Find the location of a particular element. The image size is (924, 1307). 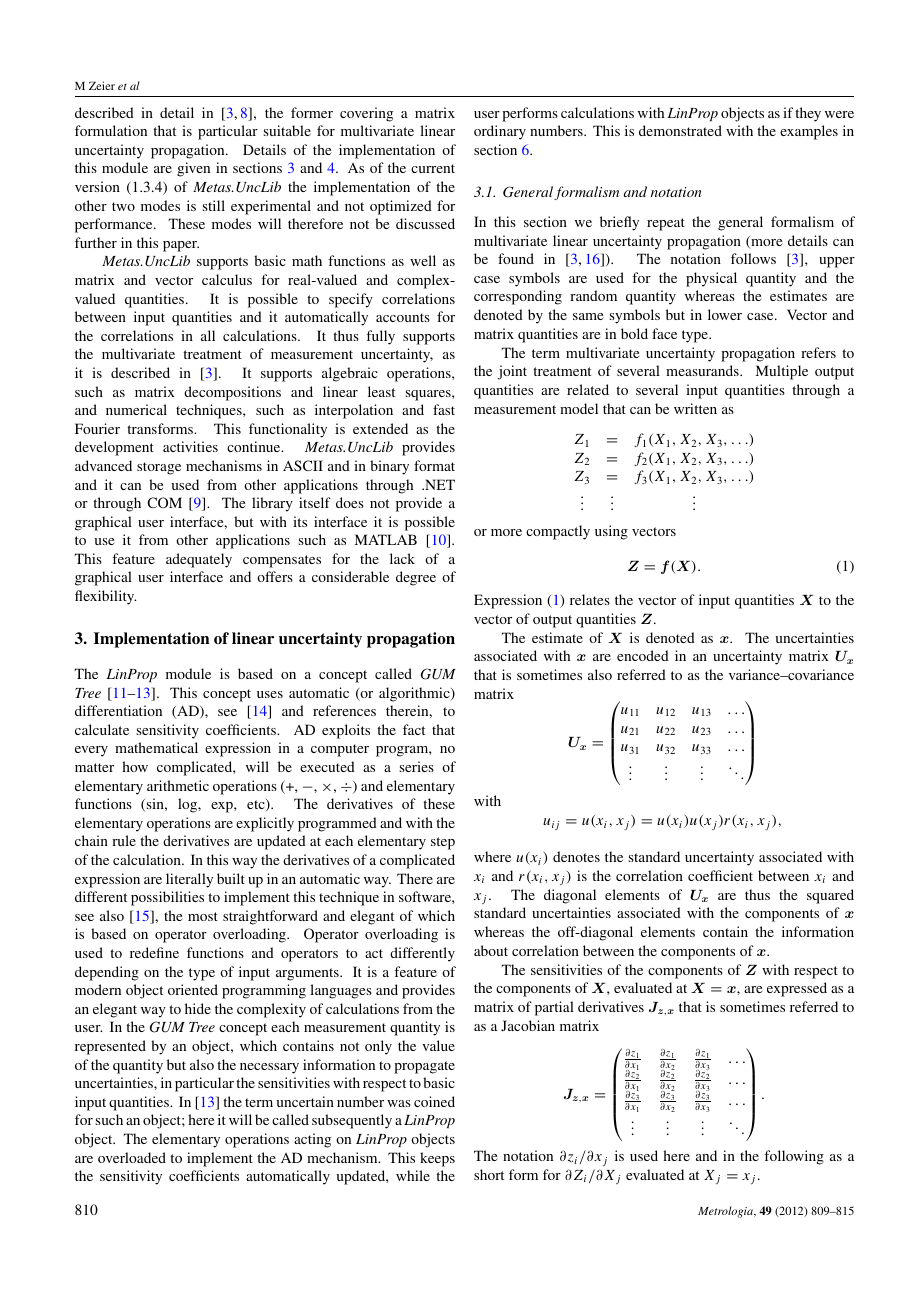

examples is located at coordinates (809, 132).
